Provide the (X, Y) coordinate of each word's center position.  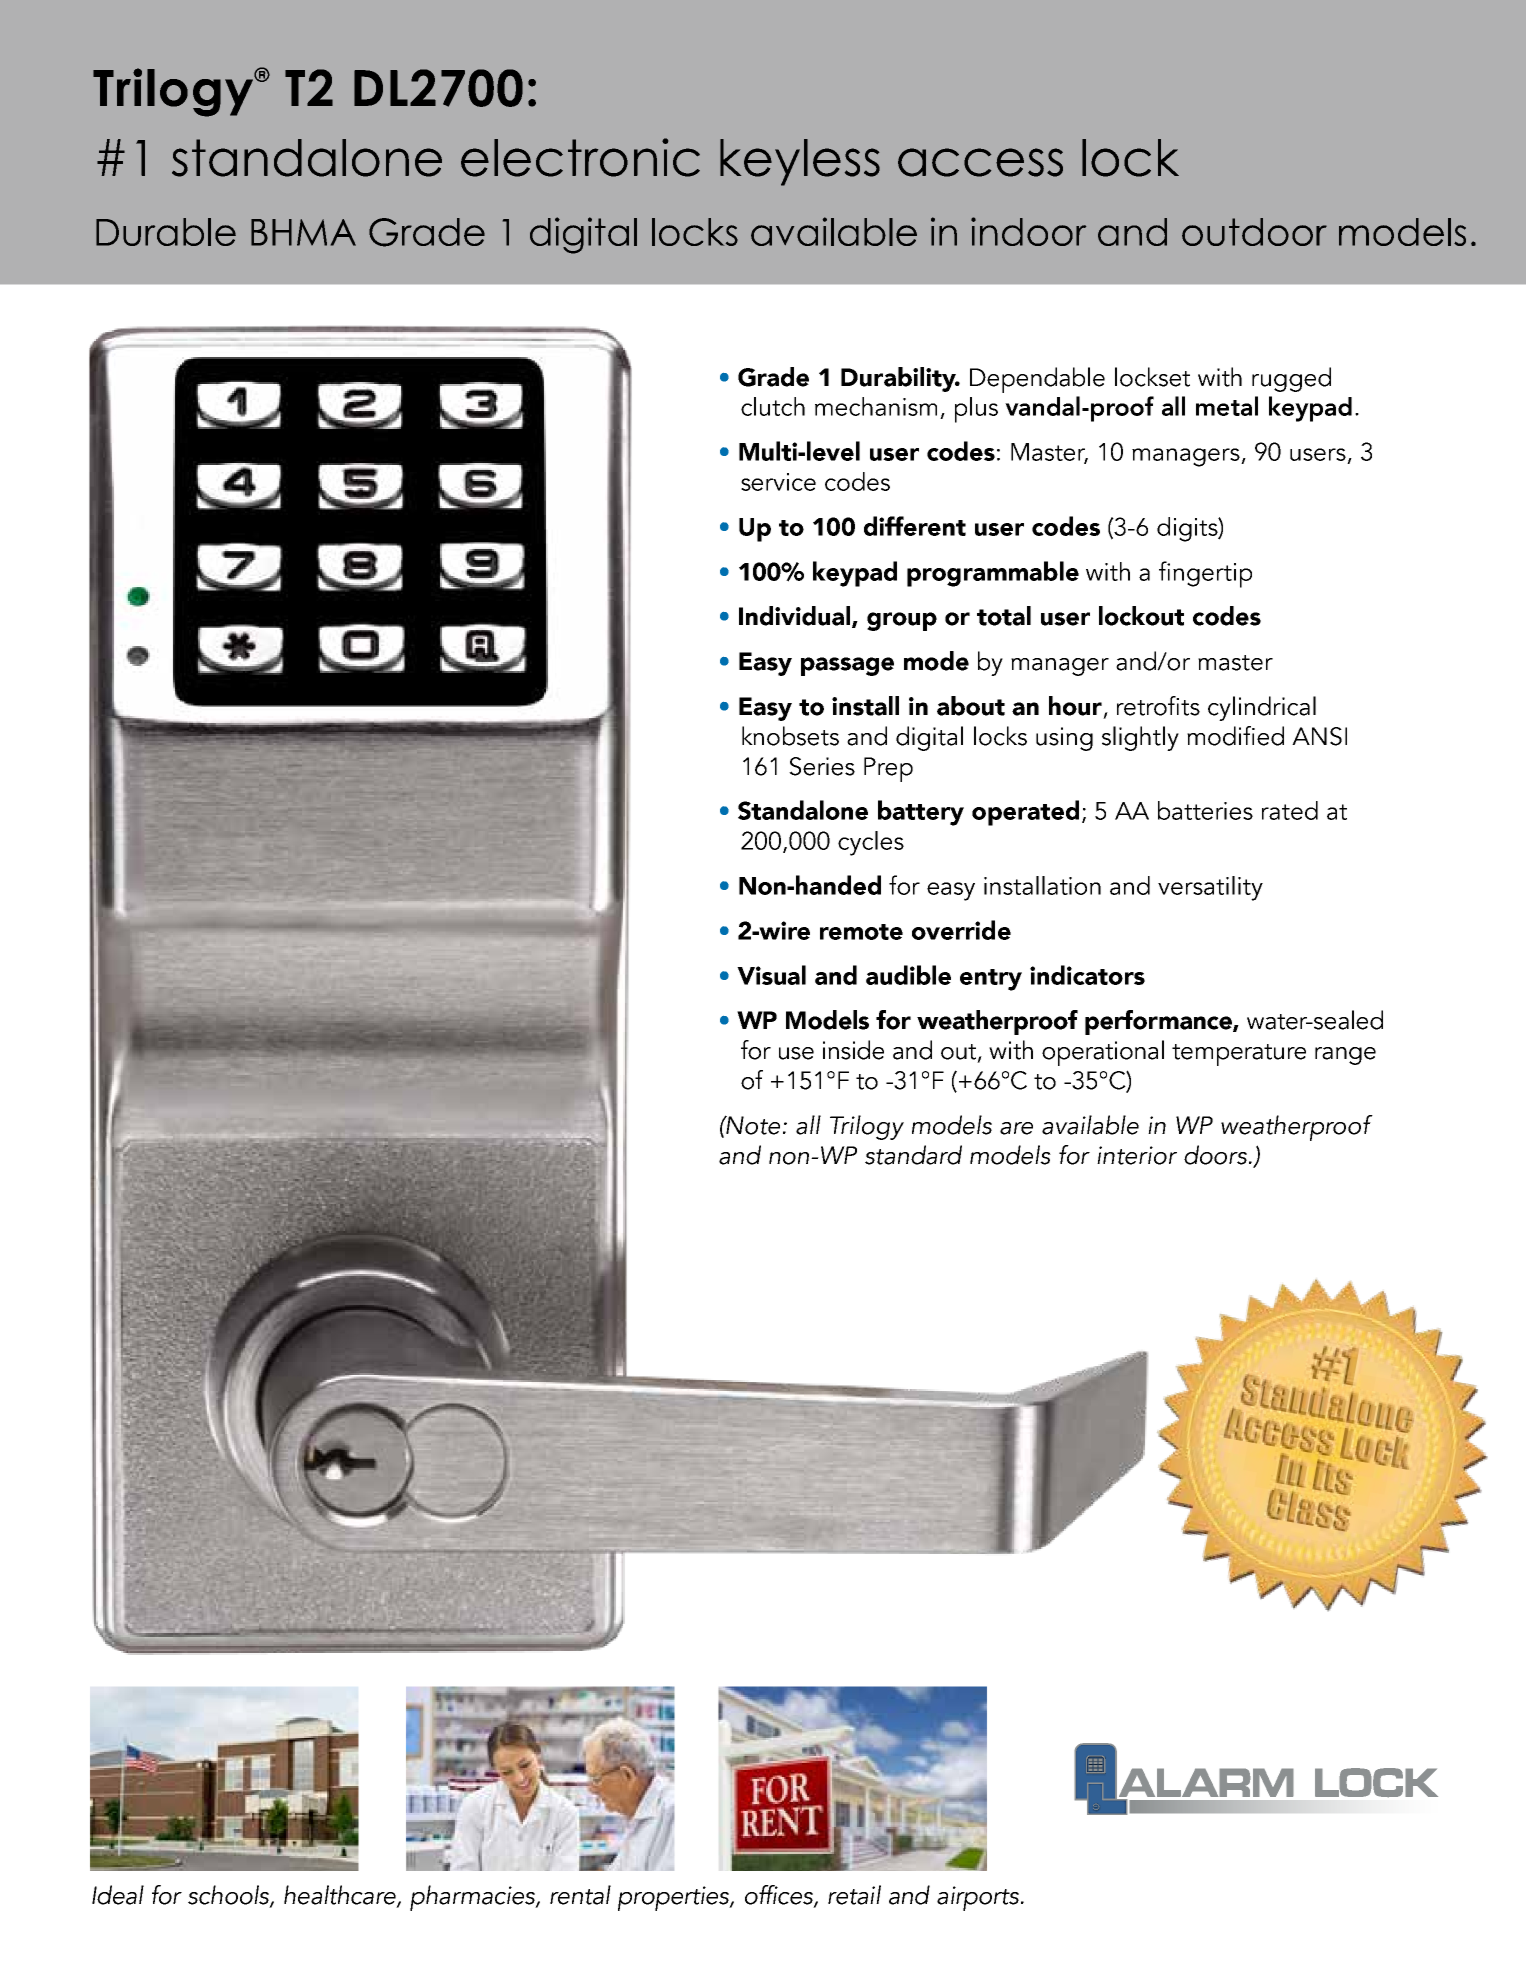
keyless (800, 162)
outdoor (1254, 232)
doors (1215, 1155)
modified (1235, 736)
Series (822, 766)
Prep (888, 769)
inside (853, 1050)
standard (913, 1155)
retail (854, 1895)
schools (229, 1896)
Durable (166, 232)
